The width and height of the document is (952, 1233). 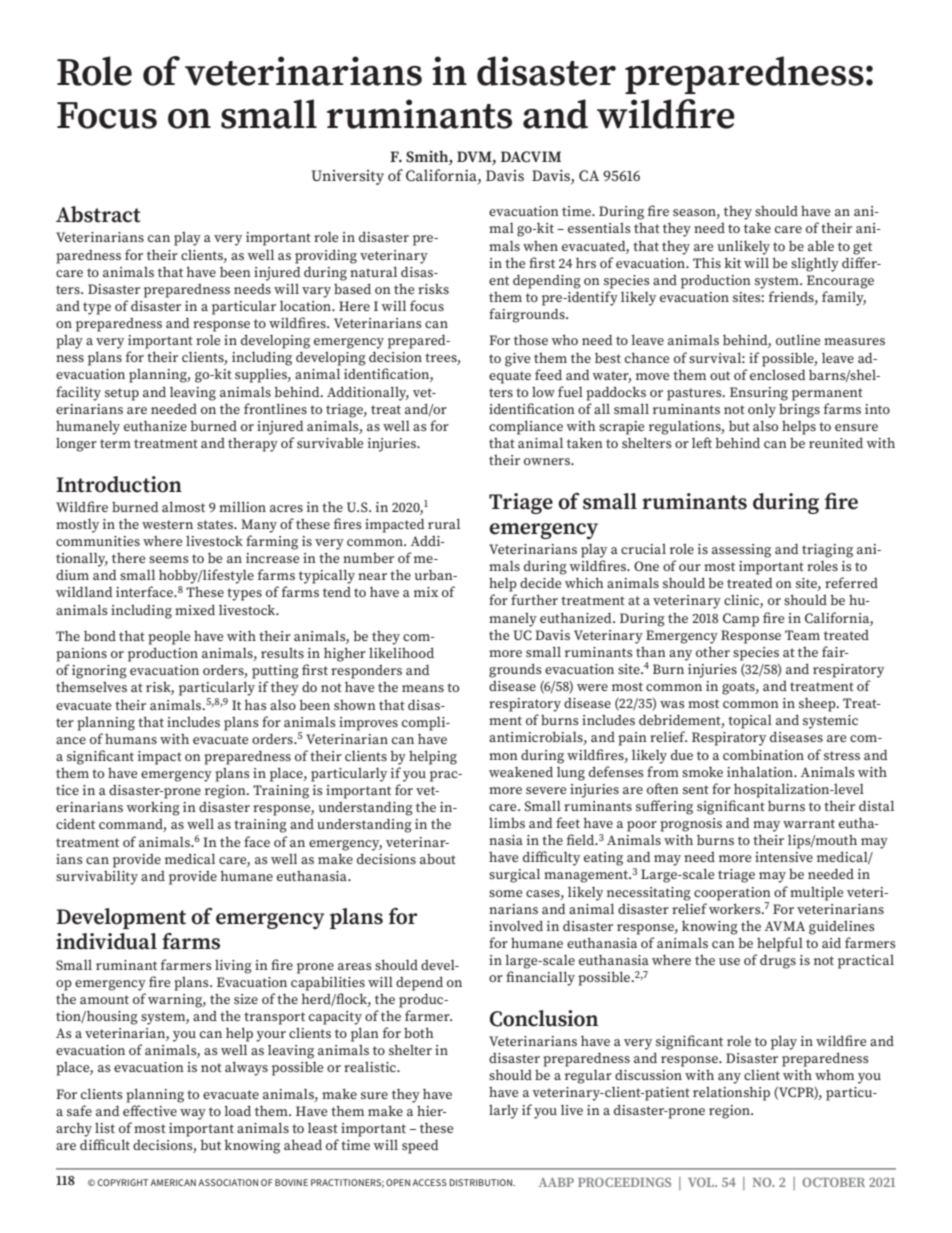 I want to click on means, so click(x=423, y=688).
